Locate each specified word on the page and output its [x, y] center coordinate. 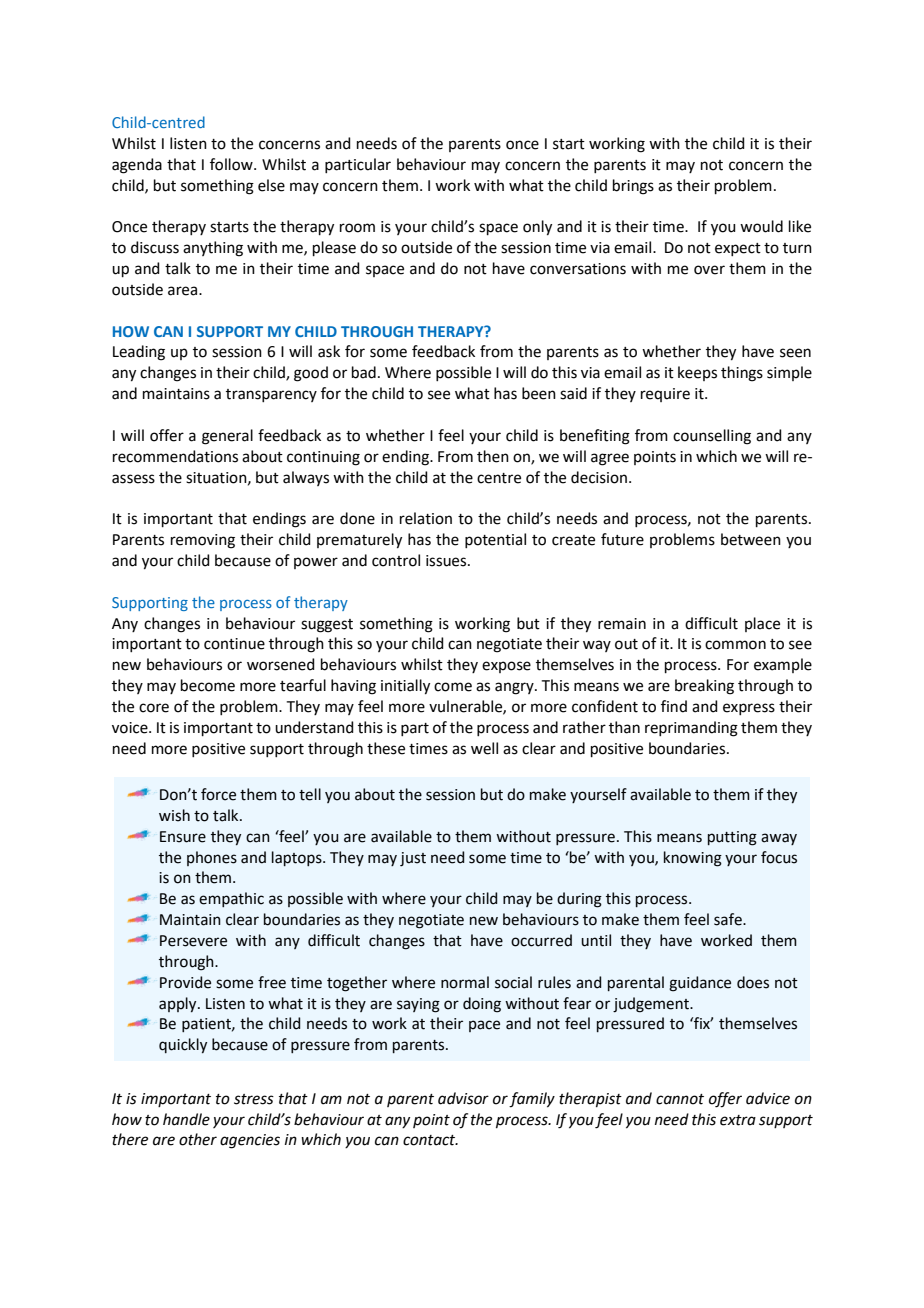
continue [234, 644]
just [413, 859]
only [537, 228]
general [227, 437]
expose [506, 667]
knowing [693, 859]
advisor [463, 1098]
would [761, 226]
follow [232, 164]
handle [186, 1119]
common [735, 645]
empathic [231, 899]
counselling [712, 437]
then [493, 456]
